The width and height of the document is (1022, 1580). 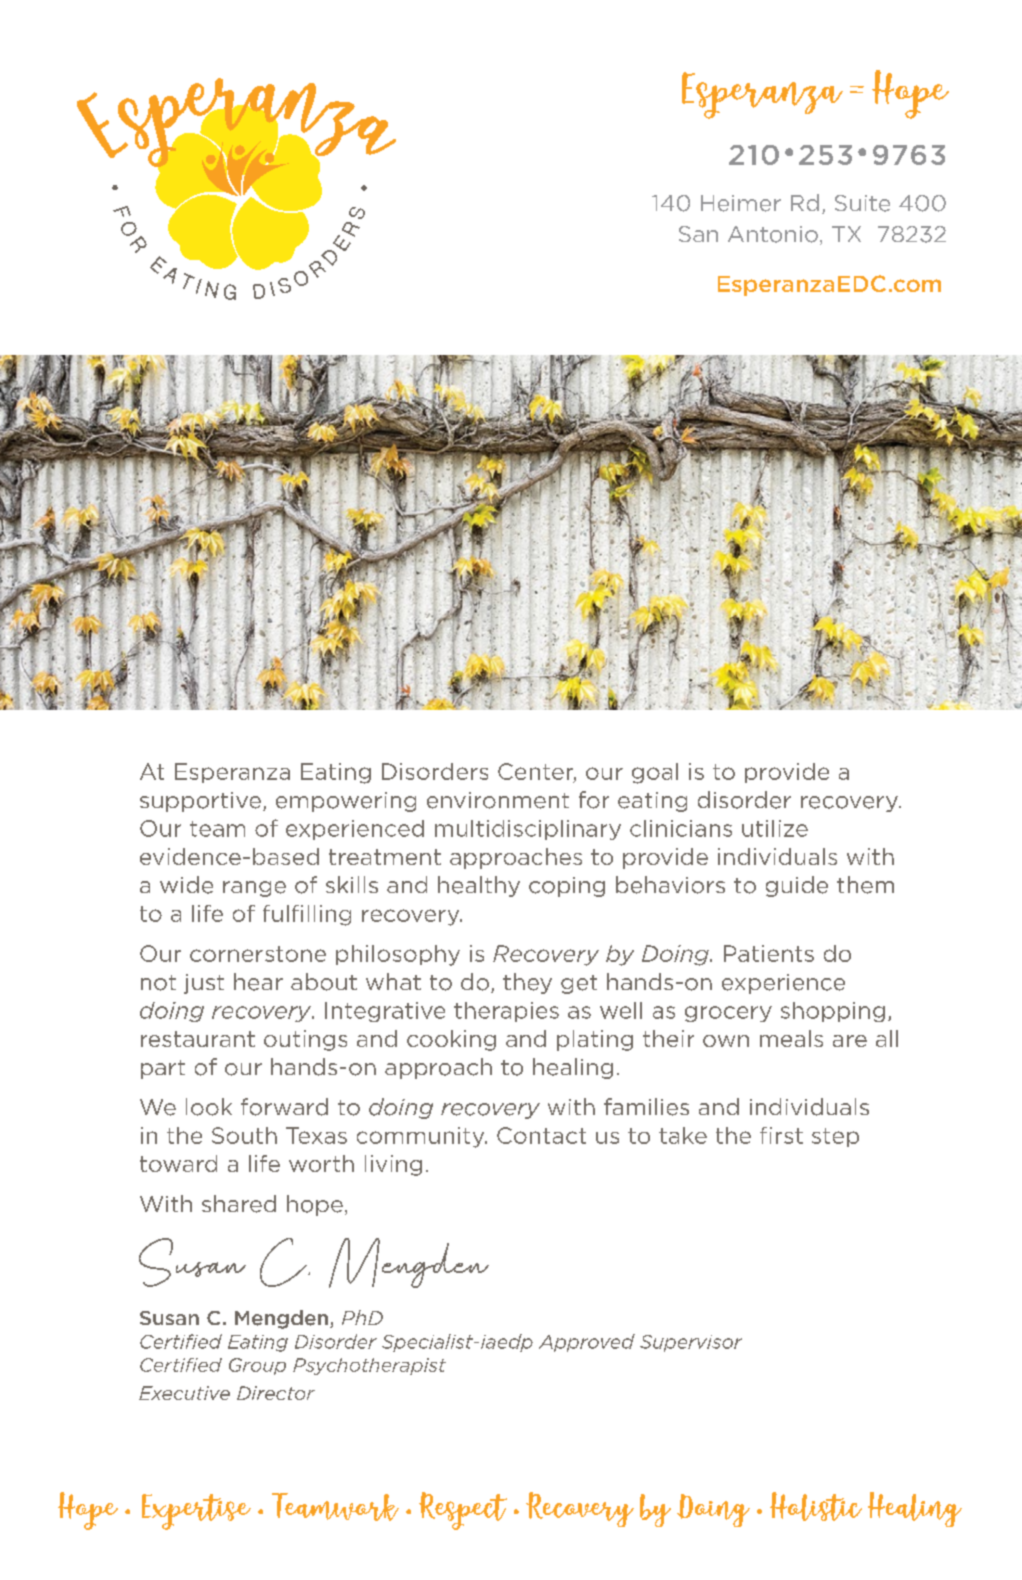 I want to click on South, so click(x=244, y=1135).
